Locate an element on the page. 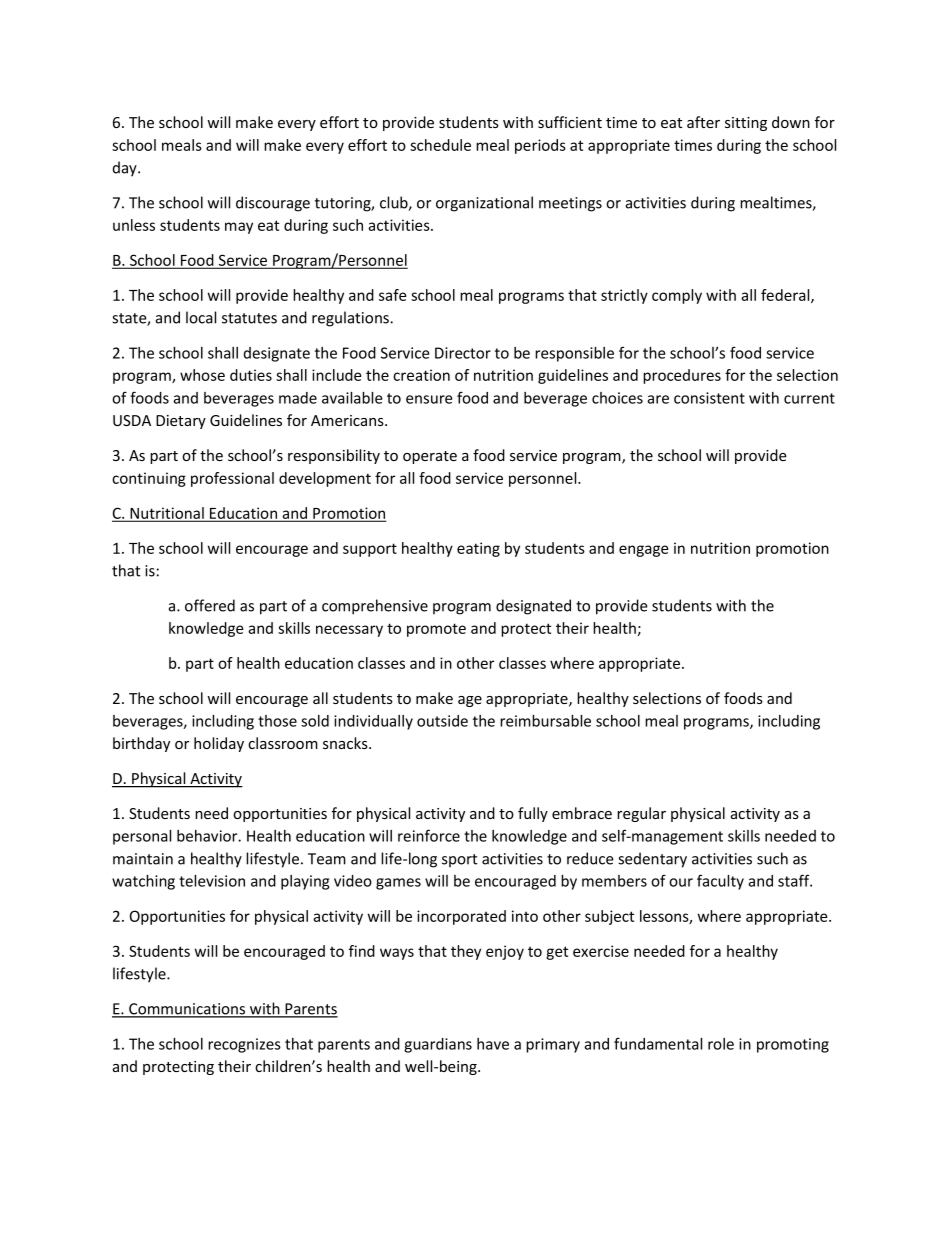 Image resolution: width=952 pixels, height=1233 pixels. sitting is located at coordinates (746, 124).
